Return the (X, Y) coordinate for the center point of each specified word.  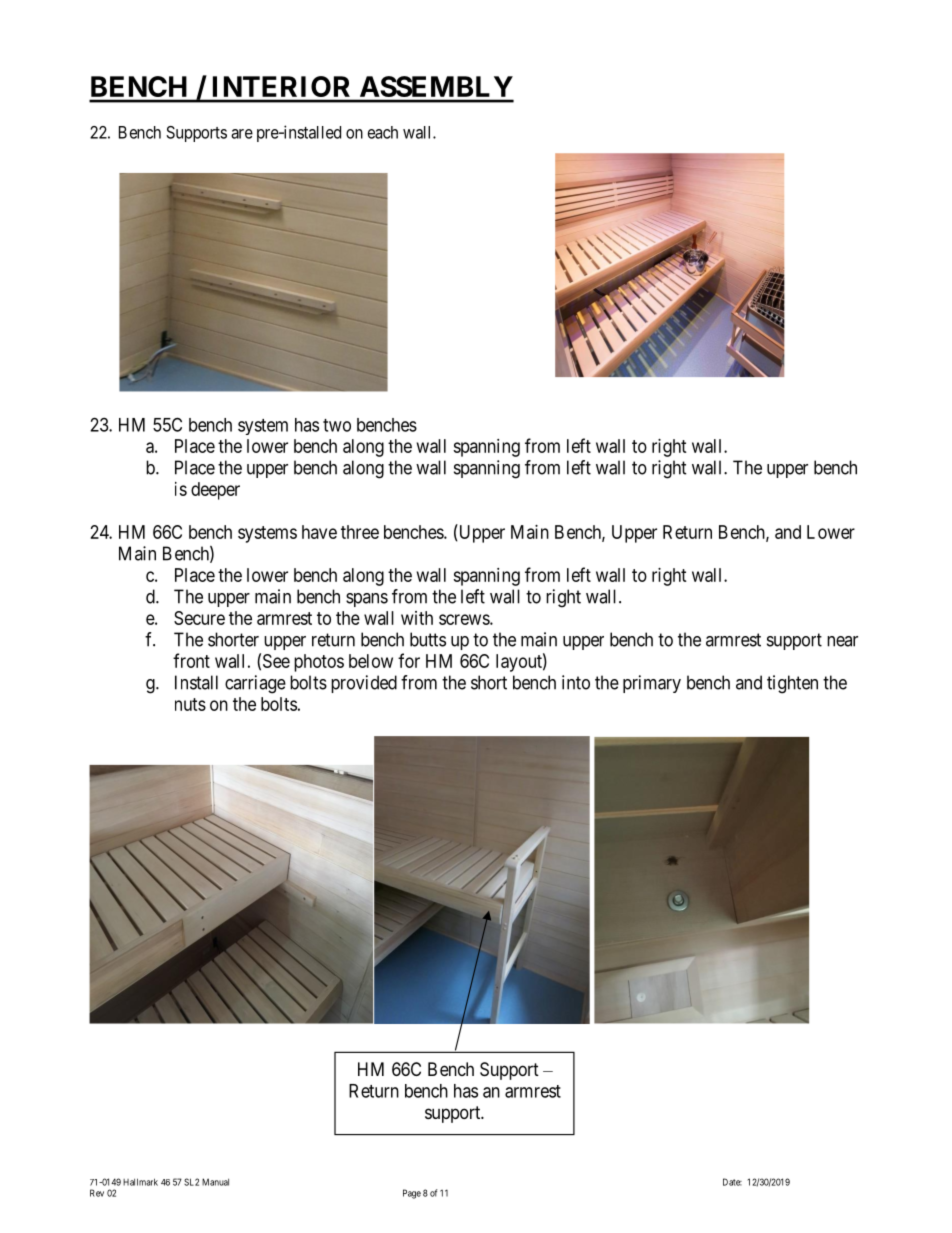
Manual (215, 1182)
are (242, 134)
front (191, 660)
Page (412, 1194)
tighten (792, 684)
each (383, 132)
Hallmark (140, 1182)
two (337, 425)
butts (428, 639)
